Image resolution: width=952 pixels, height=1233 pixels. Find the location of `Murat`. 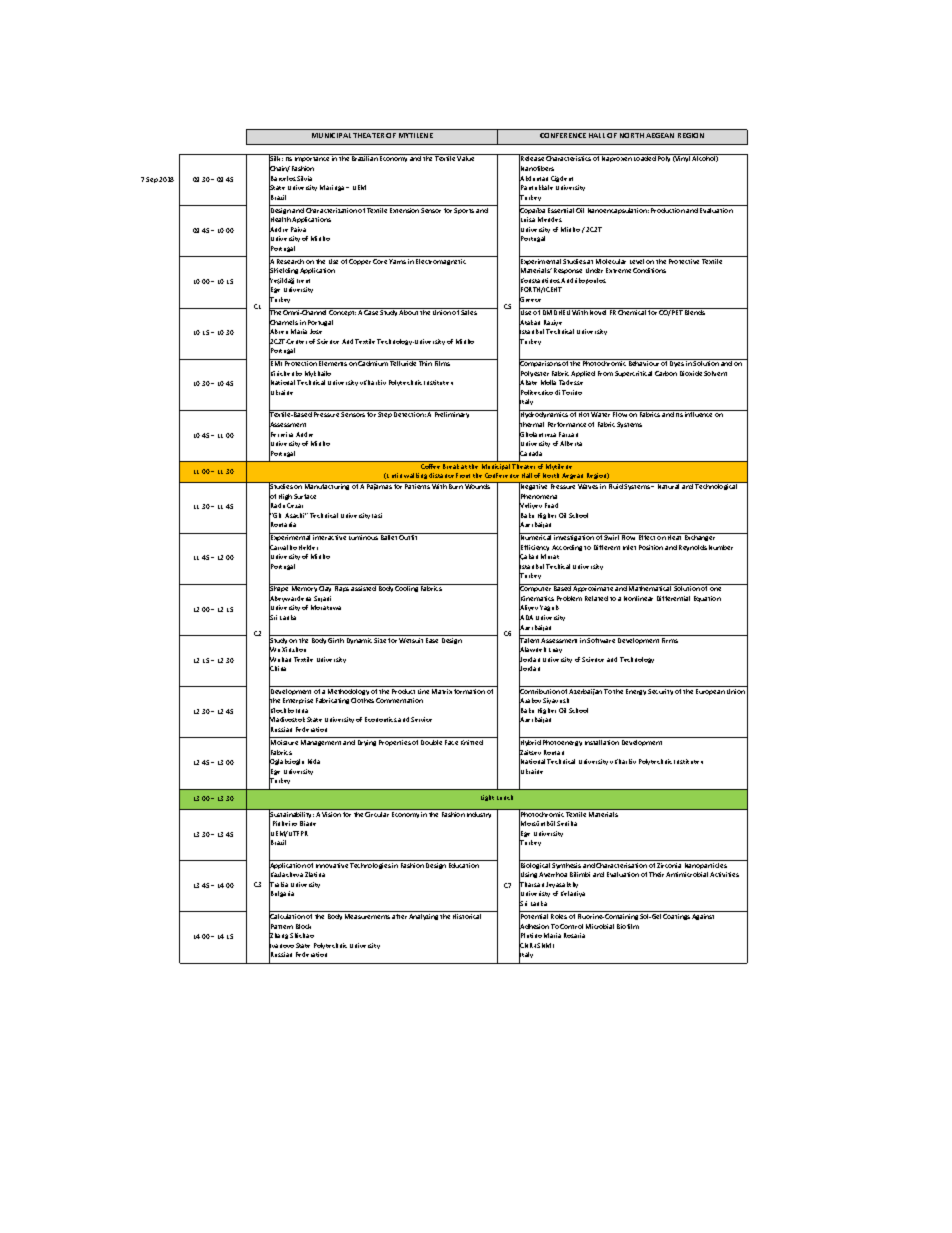

Murat is located at coordinates (550, 556).
